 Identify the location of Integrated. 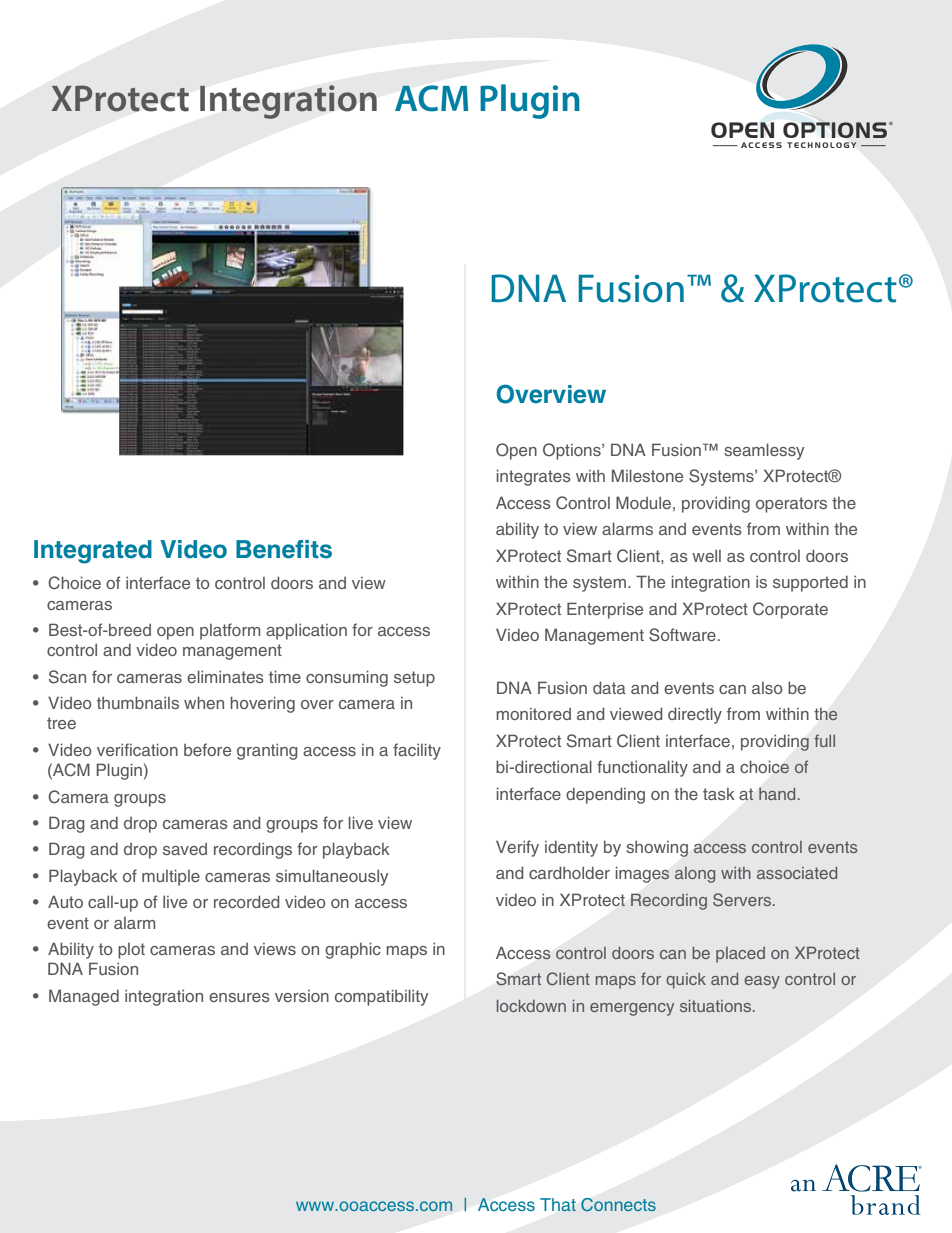
(93, 552).
